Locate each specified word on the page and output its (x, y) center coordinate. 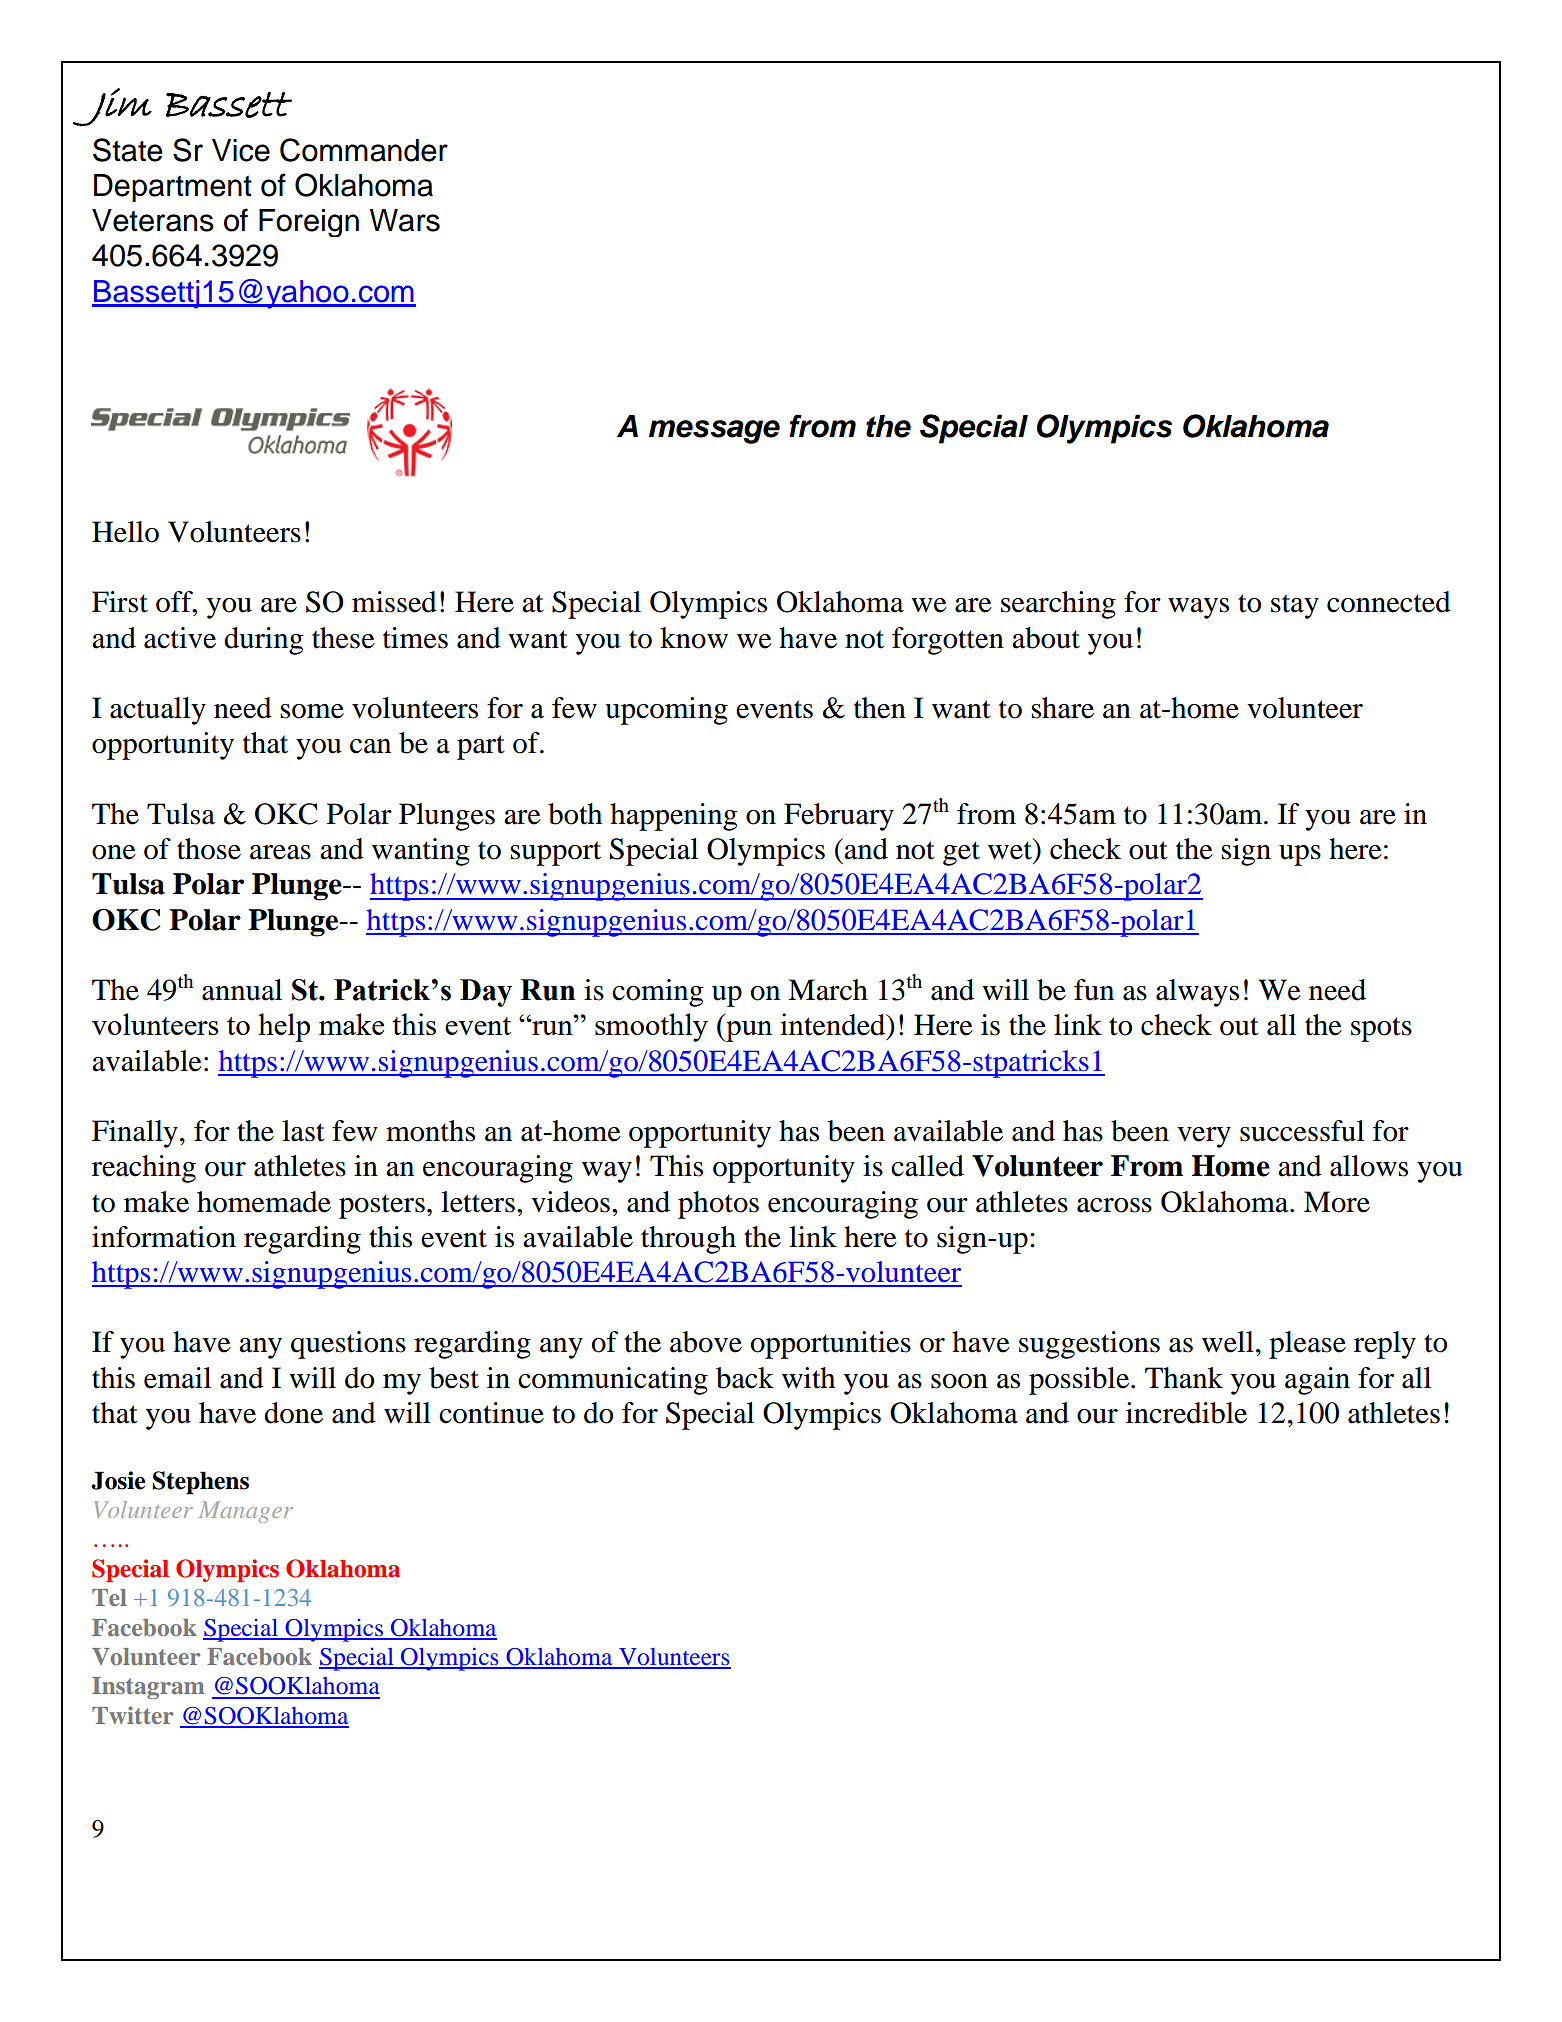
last (303, 1131)
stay (1295, 606)
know (694, 638)
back (745, 1378)
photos (718, 1205)
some (312, 711)
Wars (405, 220)
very (1204, 1137)
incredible (1186, 1413)
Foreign (309, 223)
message (714, 432)
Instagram (148, 1688)
